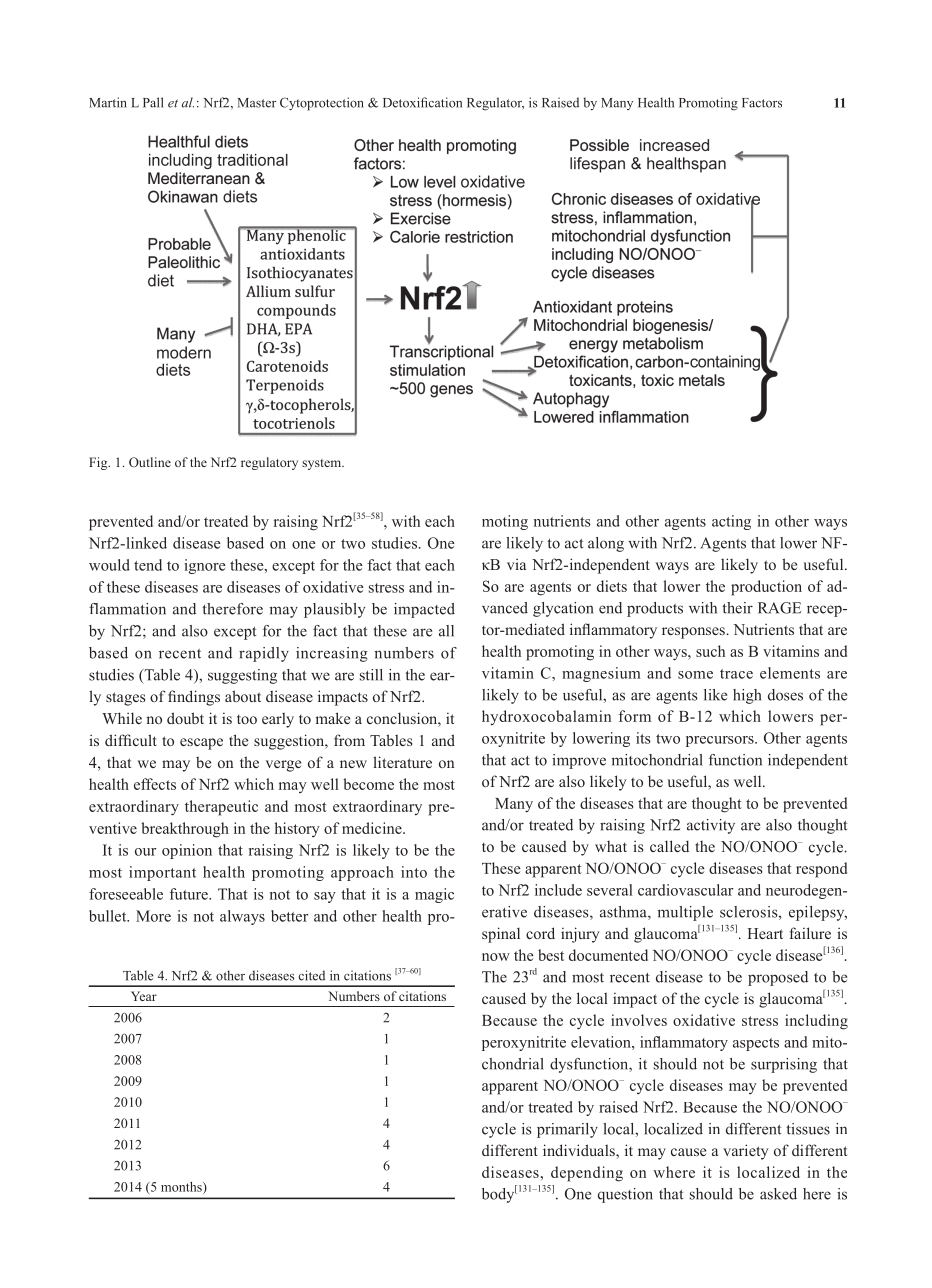 This document has width=932, height=1288. Describe the element at coordinates (731, 522) in the document. I see `acting` at that location.
